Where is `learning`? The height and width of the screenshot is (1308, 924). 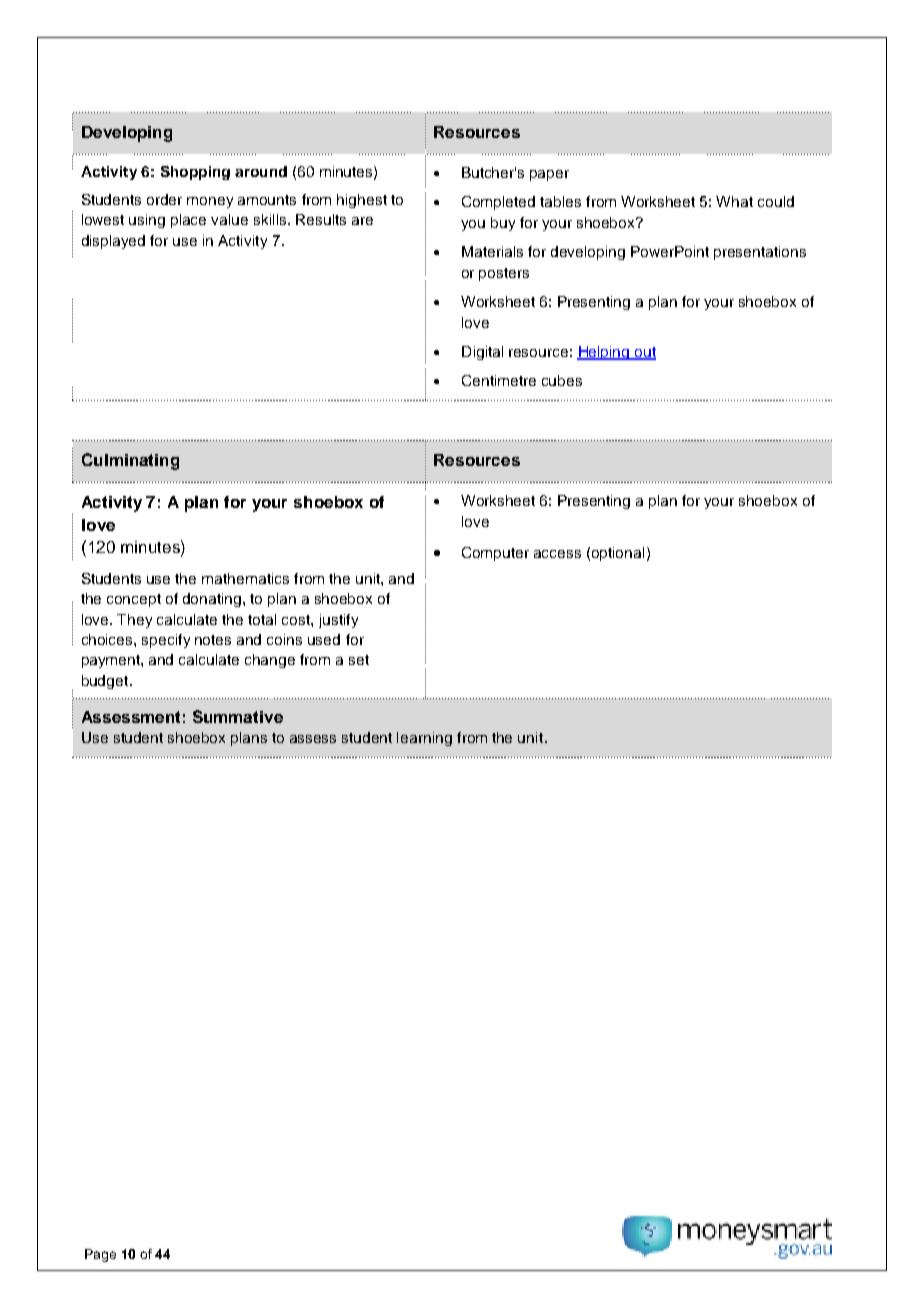 learning is located at coordinates (424, 739).
